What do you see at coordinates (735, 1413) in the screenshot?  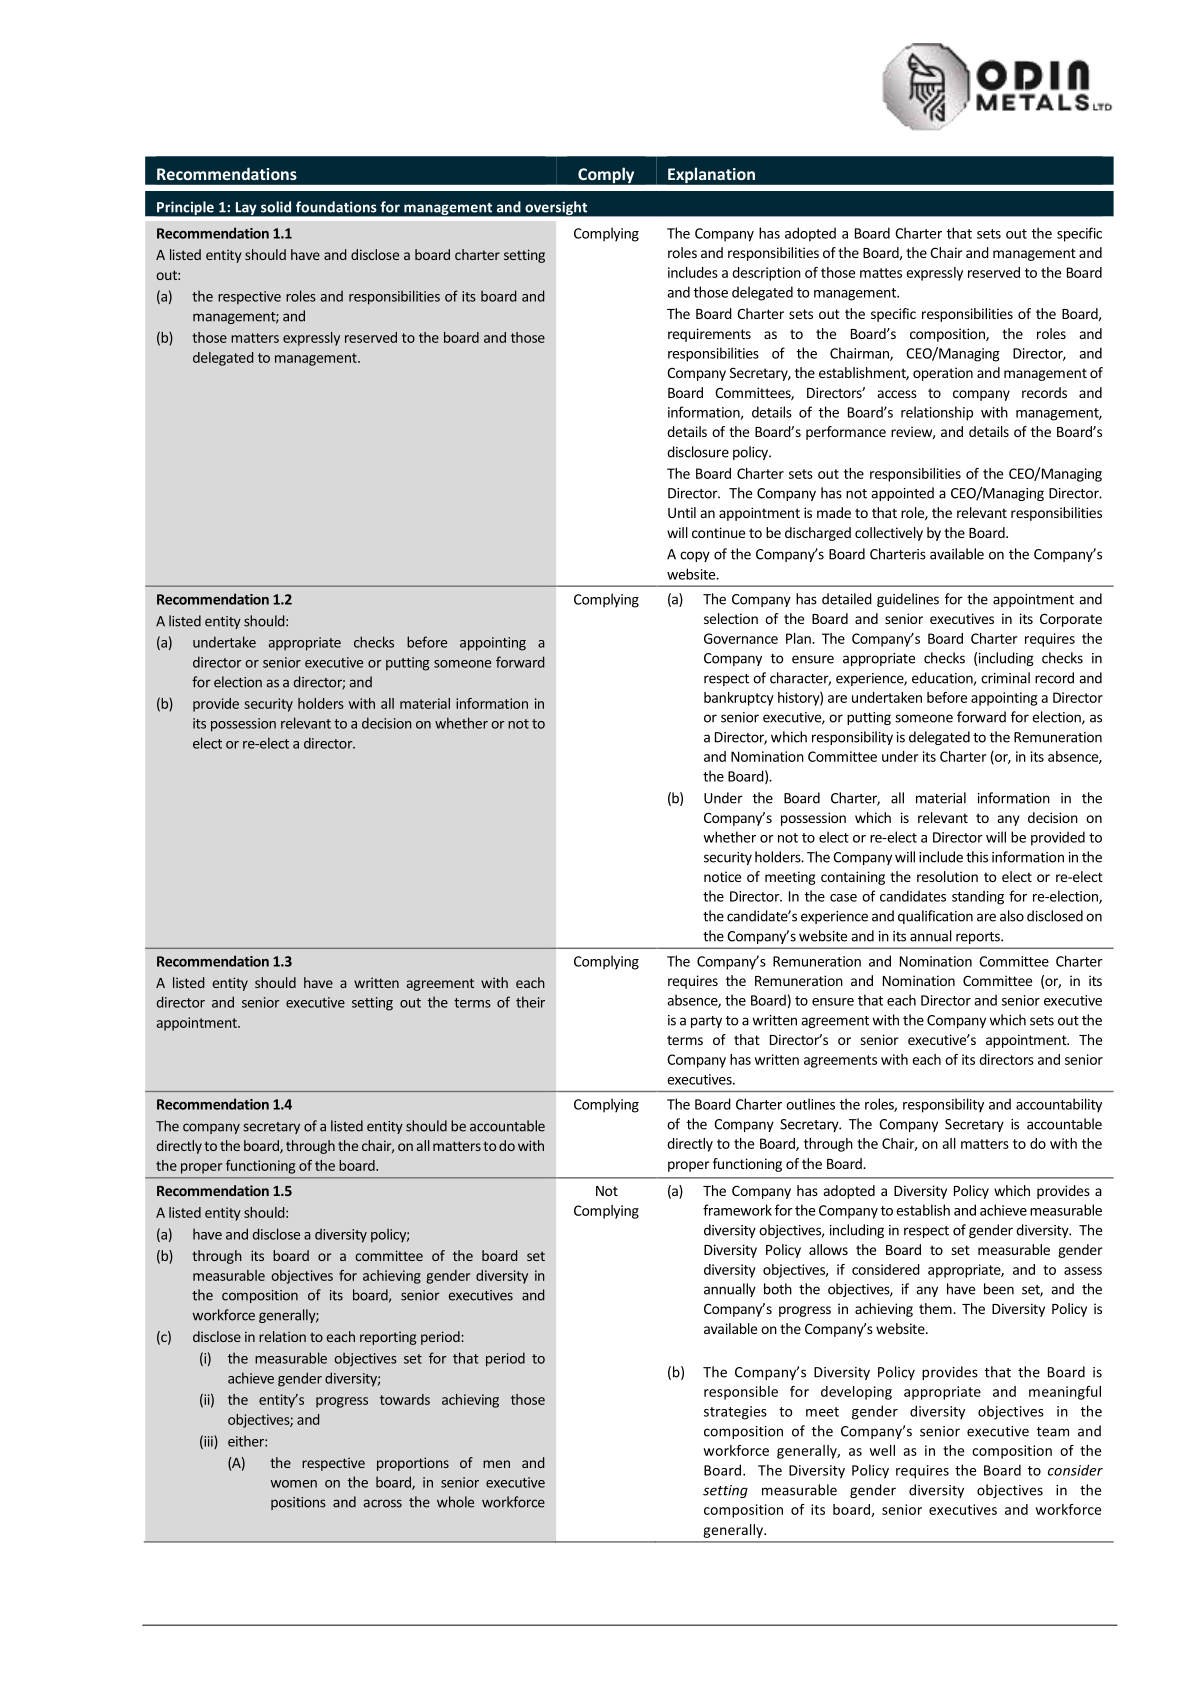 I see `strategies` at bounding box center [735, 1413].
